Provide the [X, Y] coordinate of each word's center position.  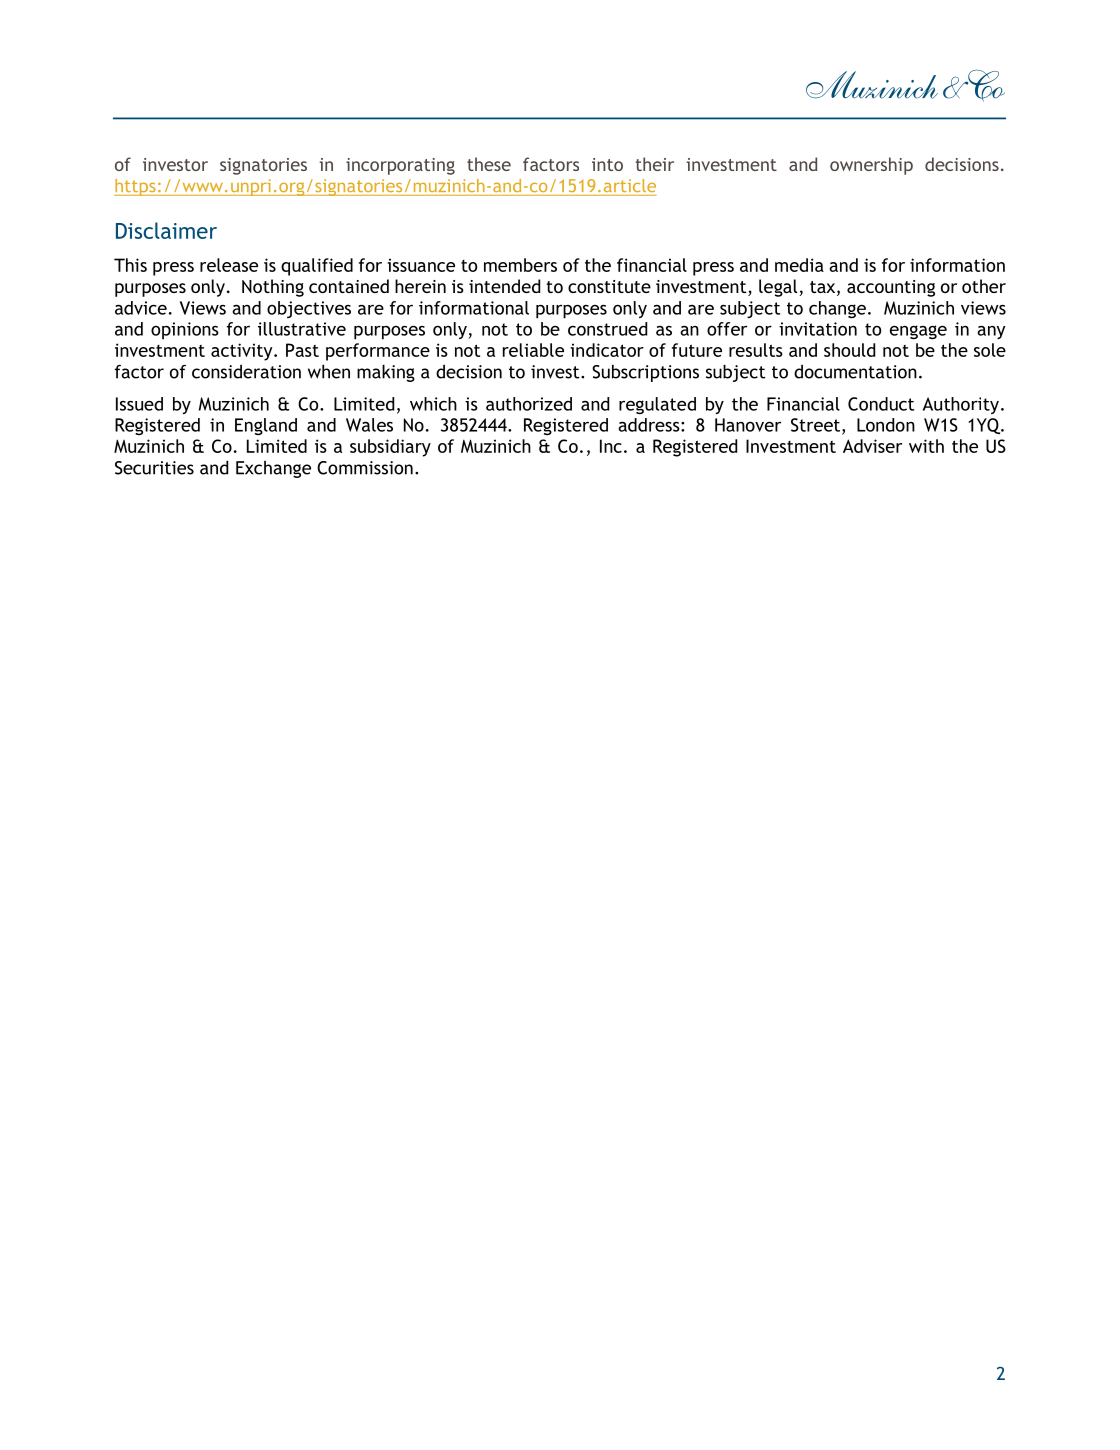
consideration [246, 372]
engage [918, 332]
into [607, 164]
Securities [154, 468]
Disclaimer [166, 230]
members [520, 265]
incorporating [400, 166]
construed [607, 329]
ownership [871, 166]
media [799, 265]
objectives [309, 309]
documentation [855, 372]
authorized [529, 404]
